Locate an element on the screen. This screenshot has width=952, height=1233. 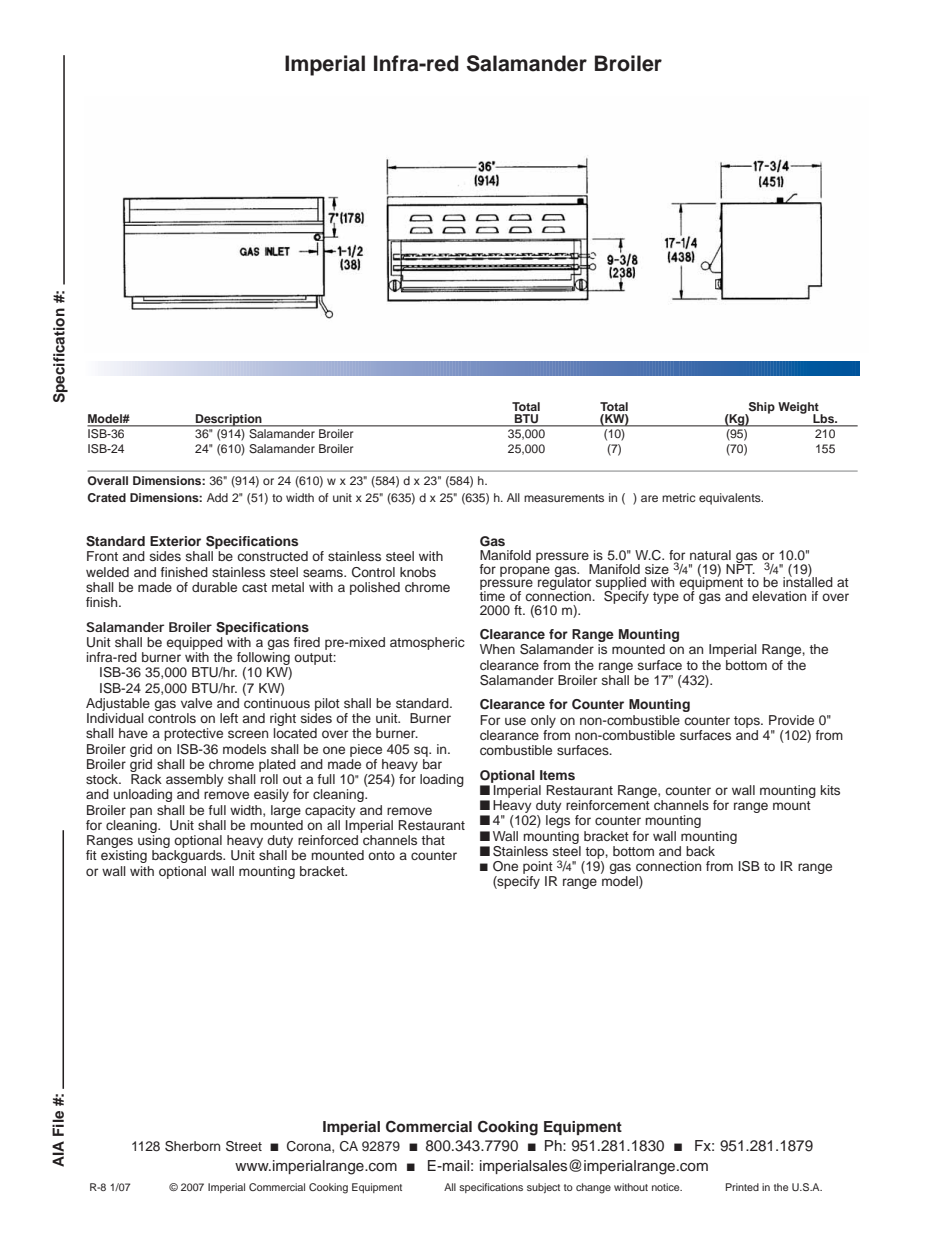
assembly is located at coordinates (195, 780).
